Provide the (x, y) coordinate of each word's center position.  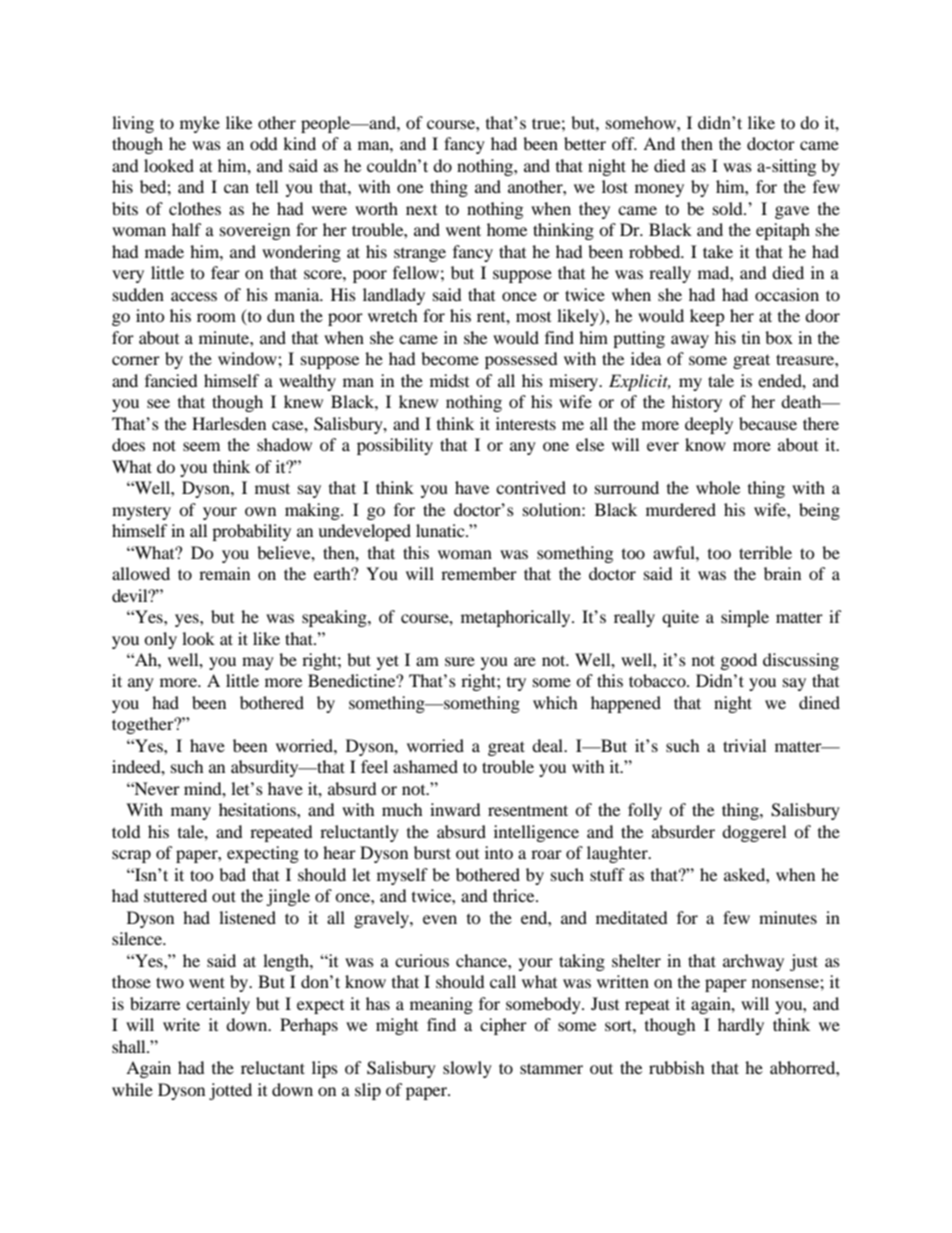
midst (449, 380)
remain (224, 573)
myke (200, 124)
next (421, 210)
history (697, 403)
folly (645, 811)
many (191, 813)
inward (455, 809)
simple (745, 618)
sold (729, 208)
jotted (230, 1091)
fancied (171, 380)
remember (479, 573)
